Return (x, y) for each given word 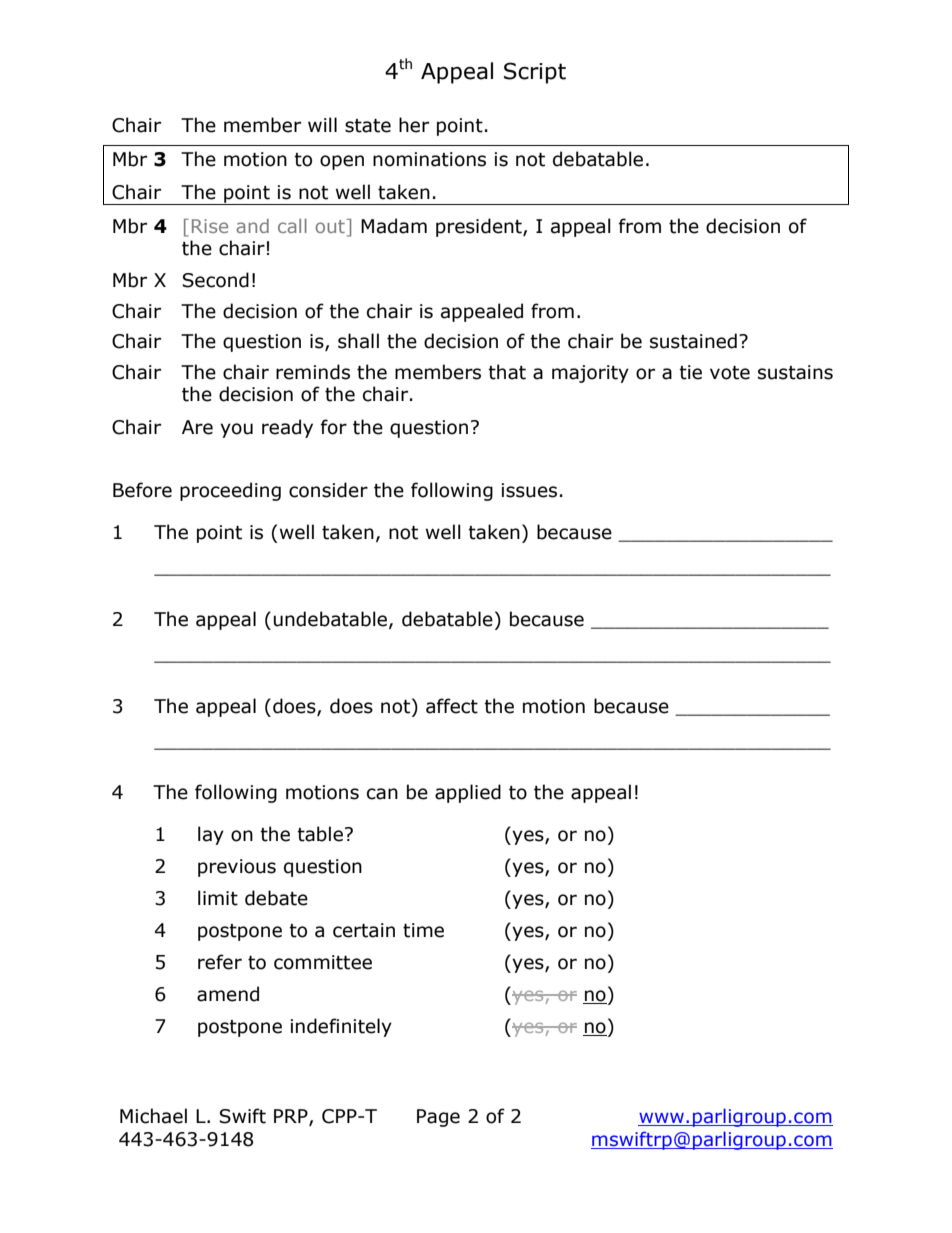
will (322, 124)
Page (438, 1118)
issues (529, 490)
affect (452, 706)
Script (535, 73)
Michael (153, 1116)
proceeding (230, 491)
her (414, 125)
